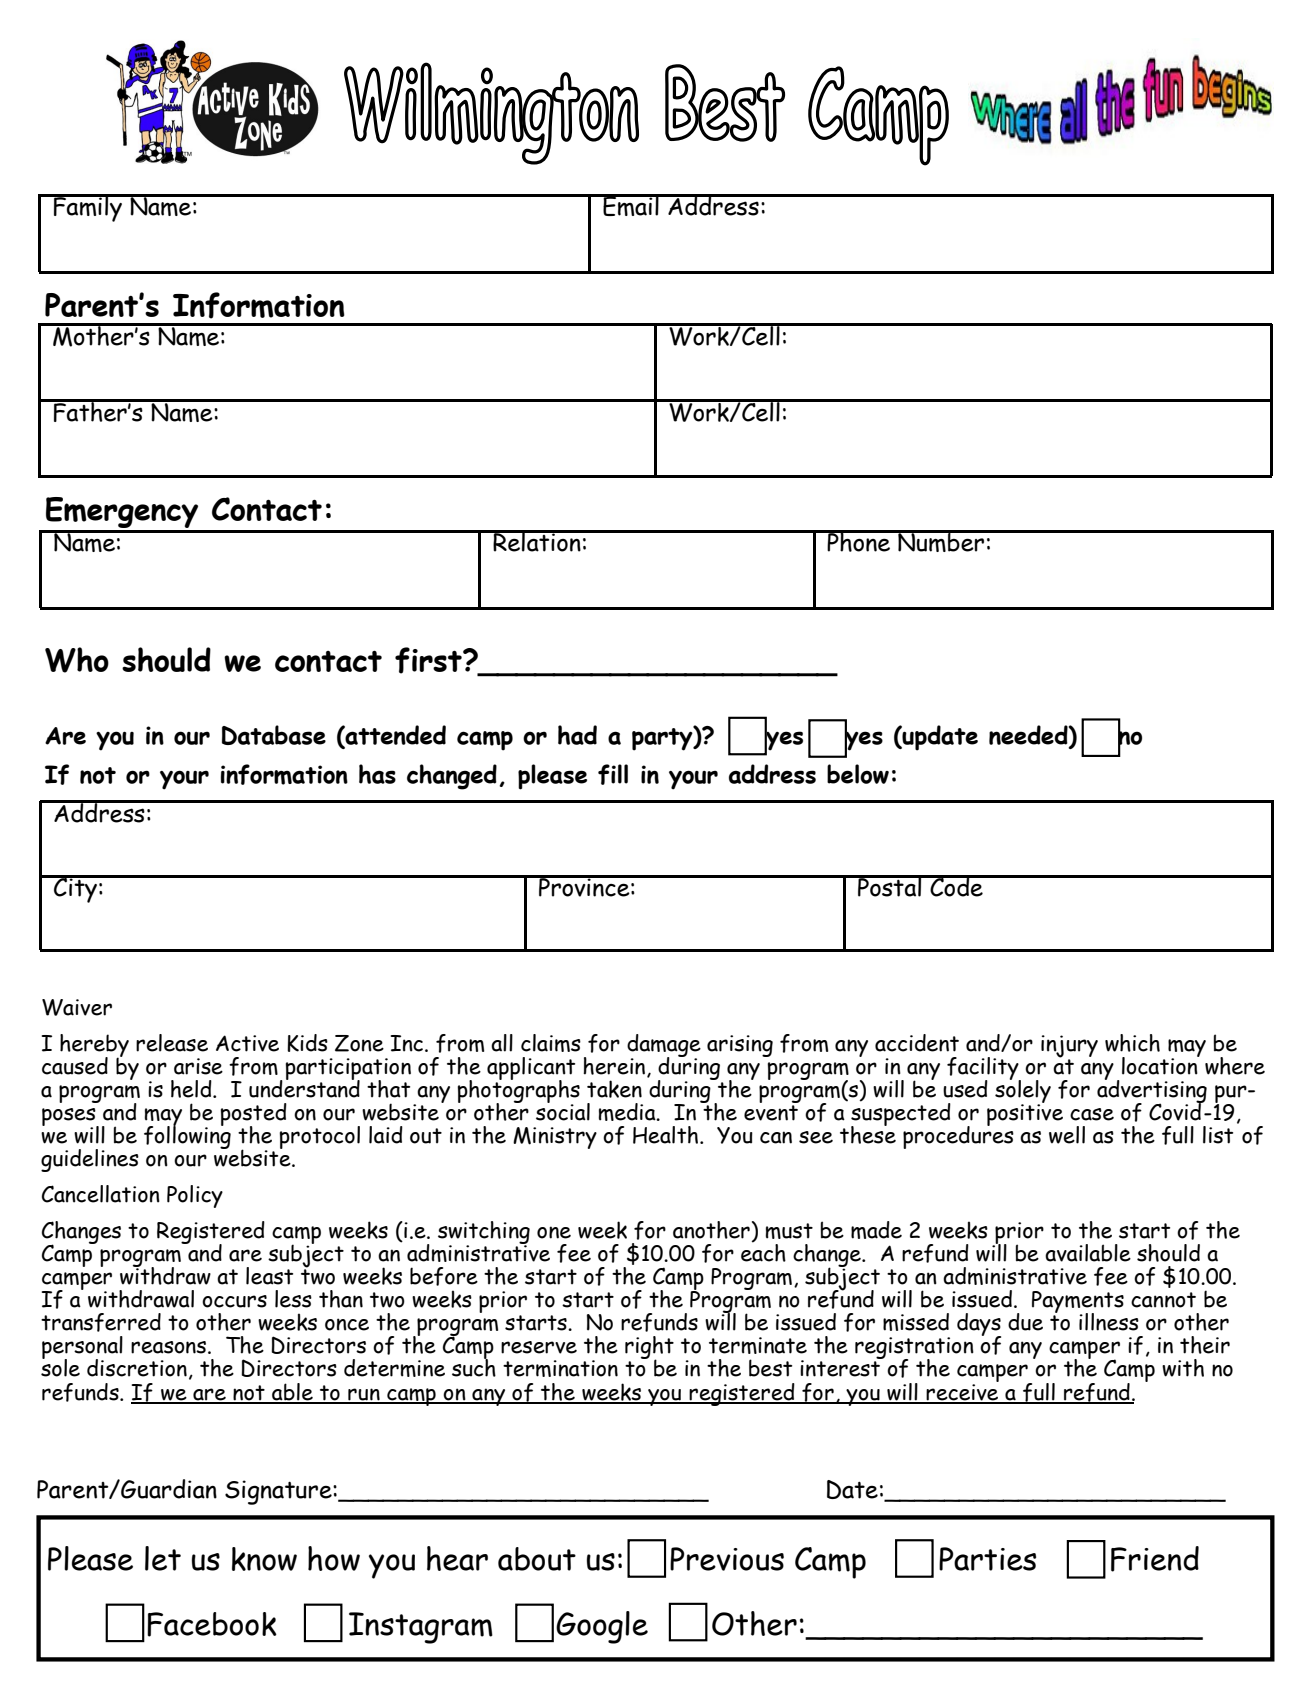 The width and height of the screenshot is (1312, 1698). What do you see at coordinates (858, 774) in the screenshot?
I see `below` at bounding box center [858, 774].
